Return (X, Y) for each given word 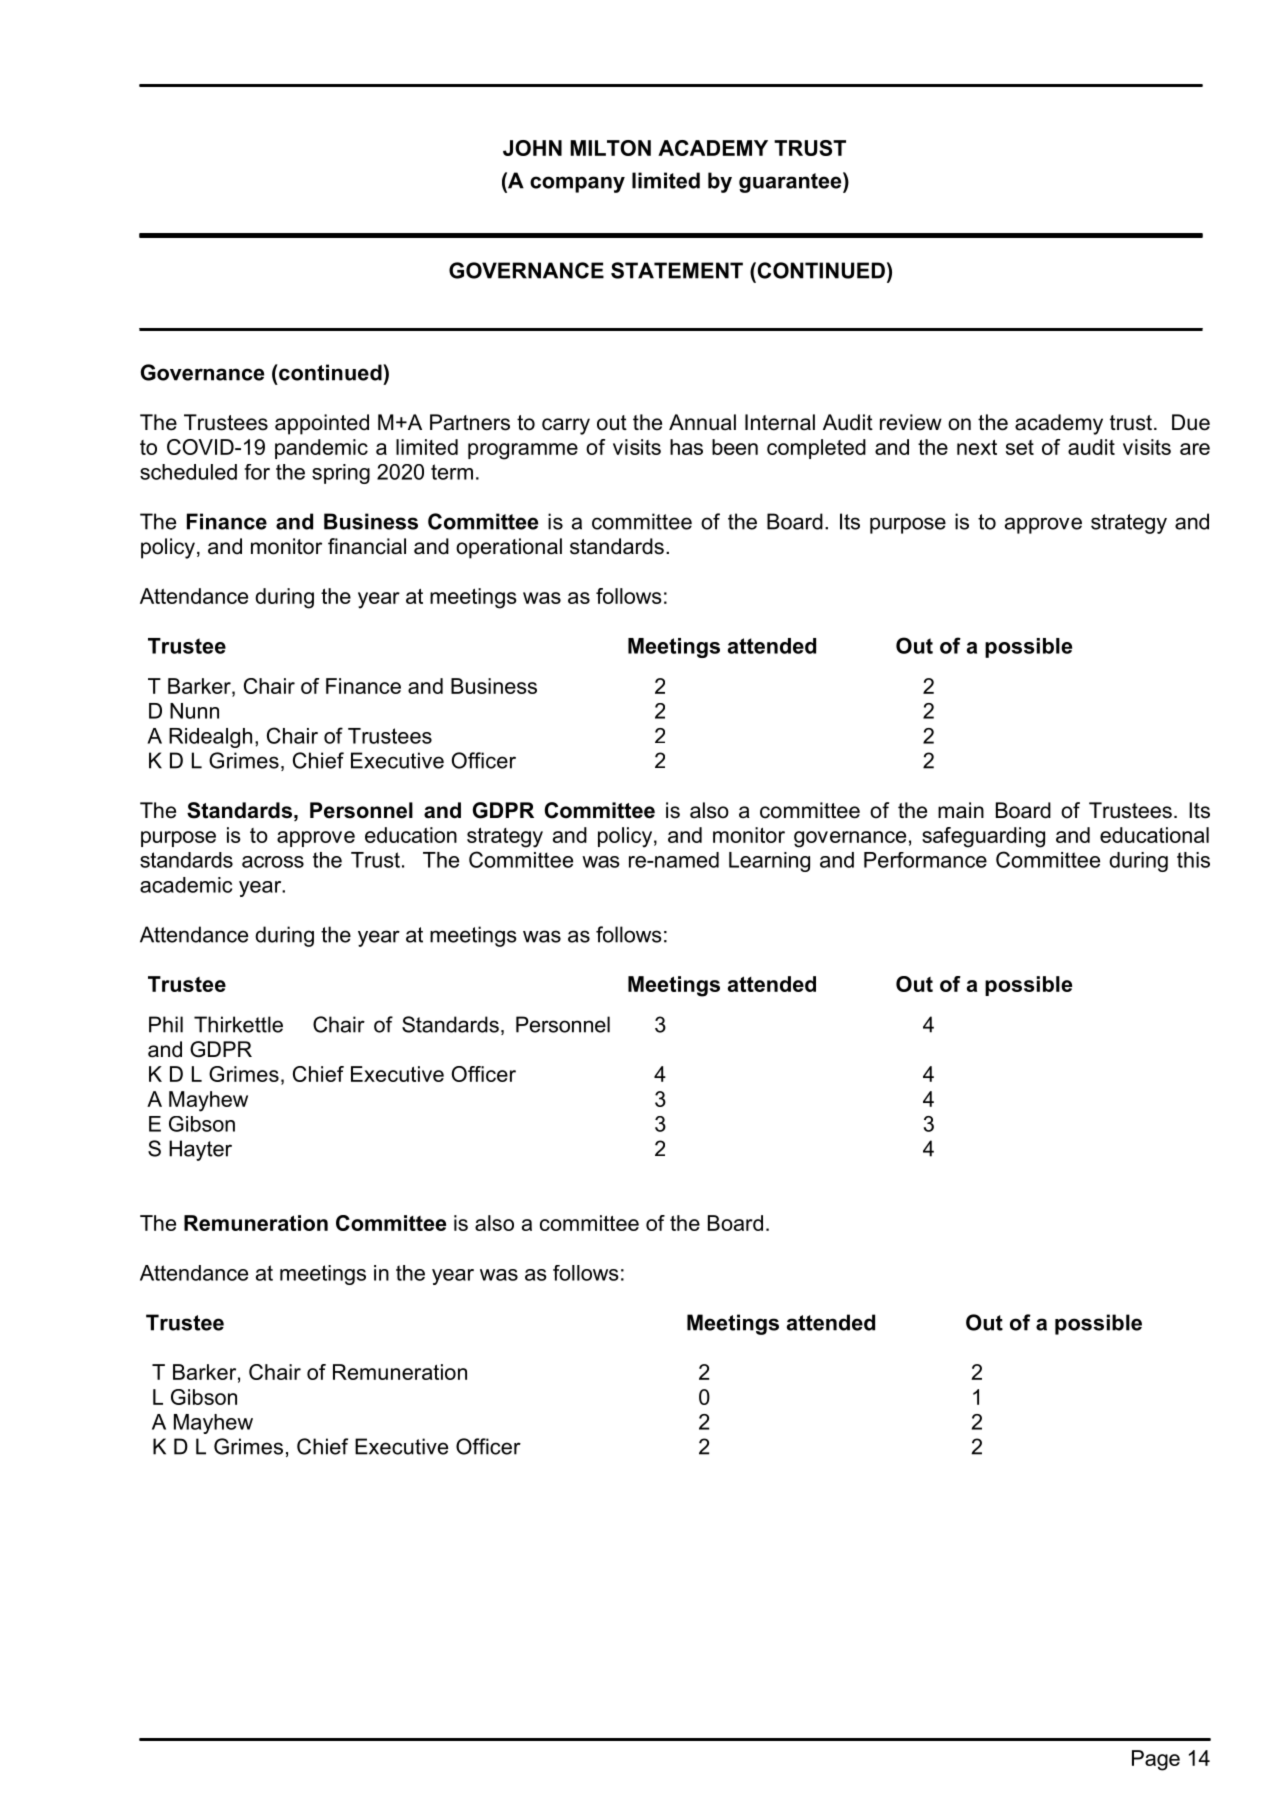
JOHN (532, 148)
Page (1156, 1760)
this (1193, 860)
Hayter (200, 1150)
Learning (769, 862)
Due (1191, 422)
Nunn (194, 711)
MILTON (610, 148)
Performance (925, 860)
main (961, 810)
